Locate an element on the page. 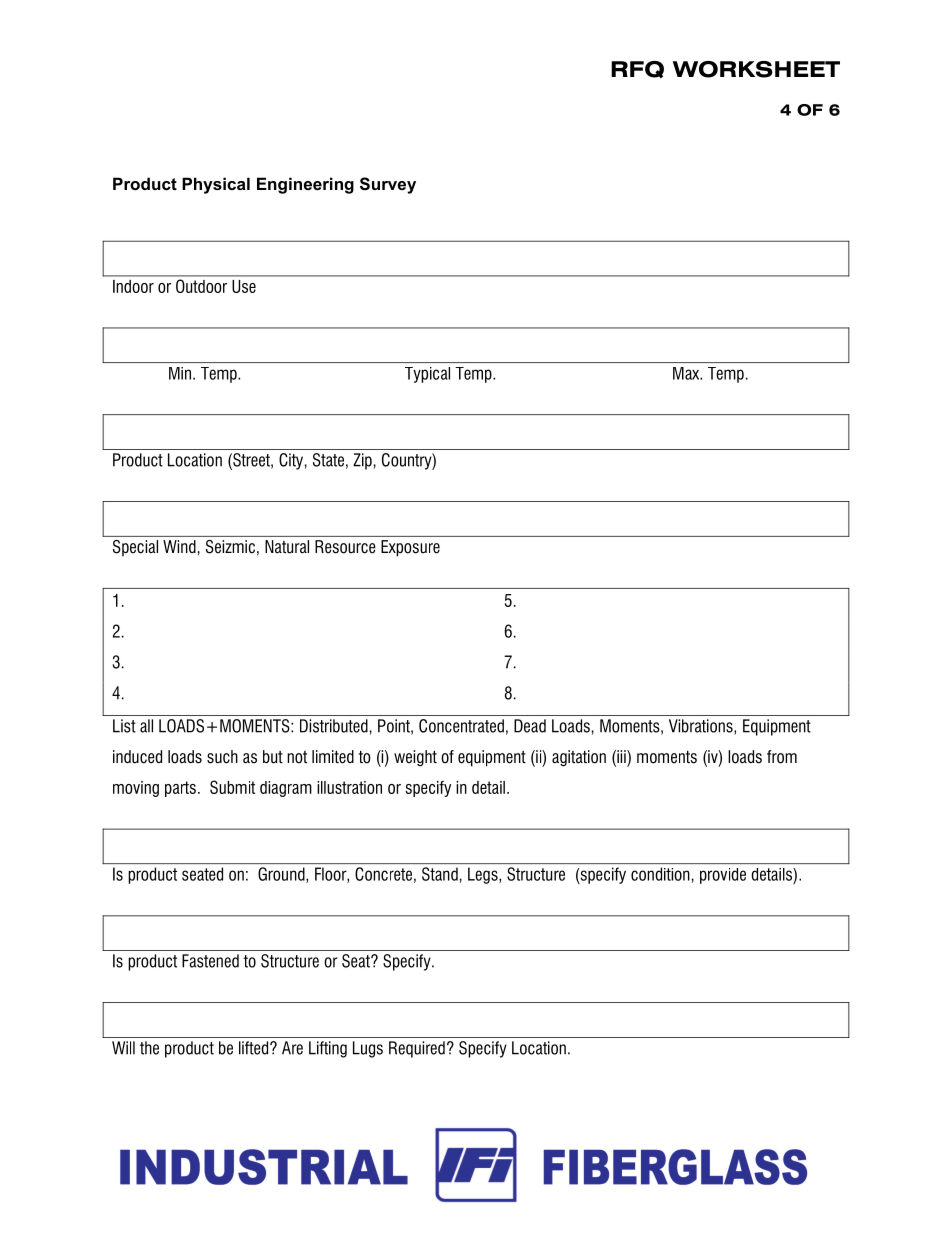 The image size is (952, 1233). weight is located at coordinates (415, 758).
